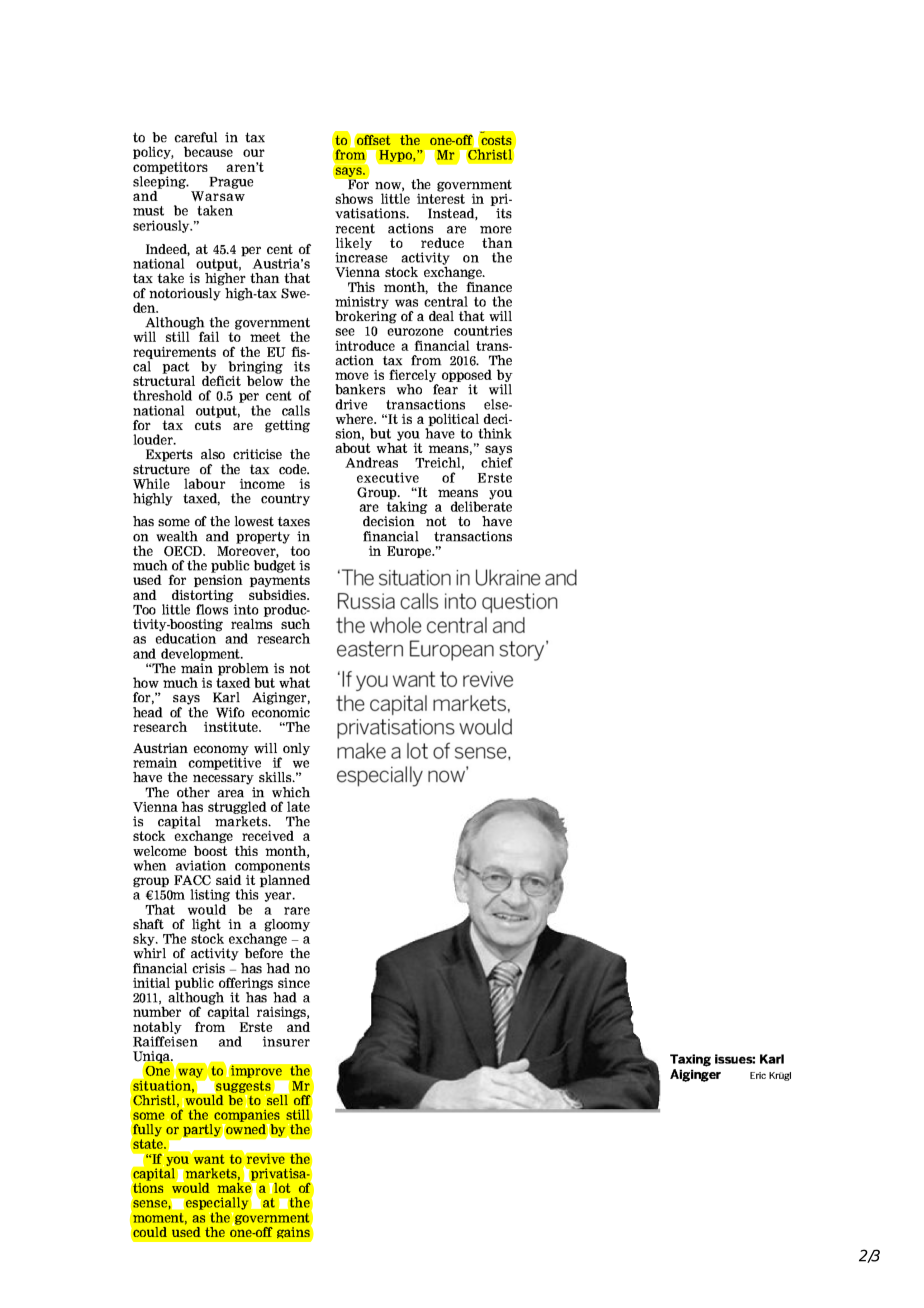 This page has width=924, height=1308. What do you see at coordinates (224, 781) in the page?
I see `necessary` at bounding box center [224, 781].
